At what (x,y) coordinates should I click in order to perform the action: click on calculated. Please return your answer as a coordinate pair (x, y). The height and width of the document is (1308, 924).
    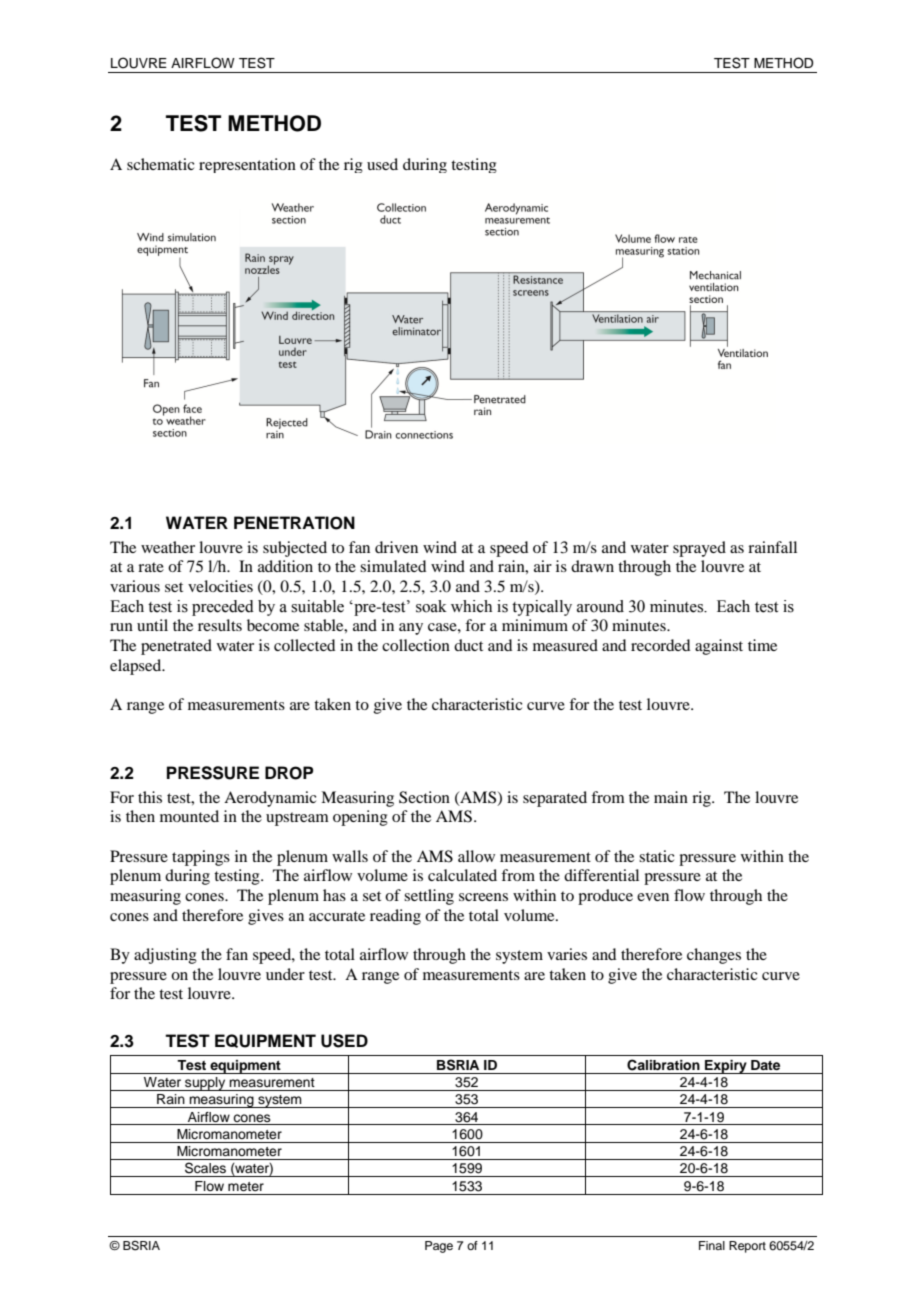
    Looking at the image, I should click on (462, 875).
